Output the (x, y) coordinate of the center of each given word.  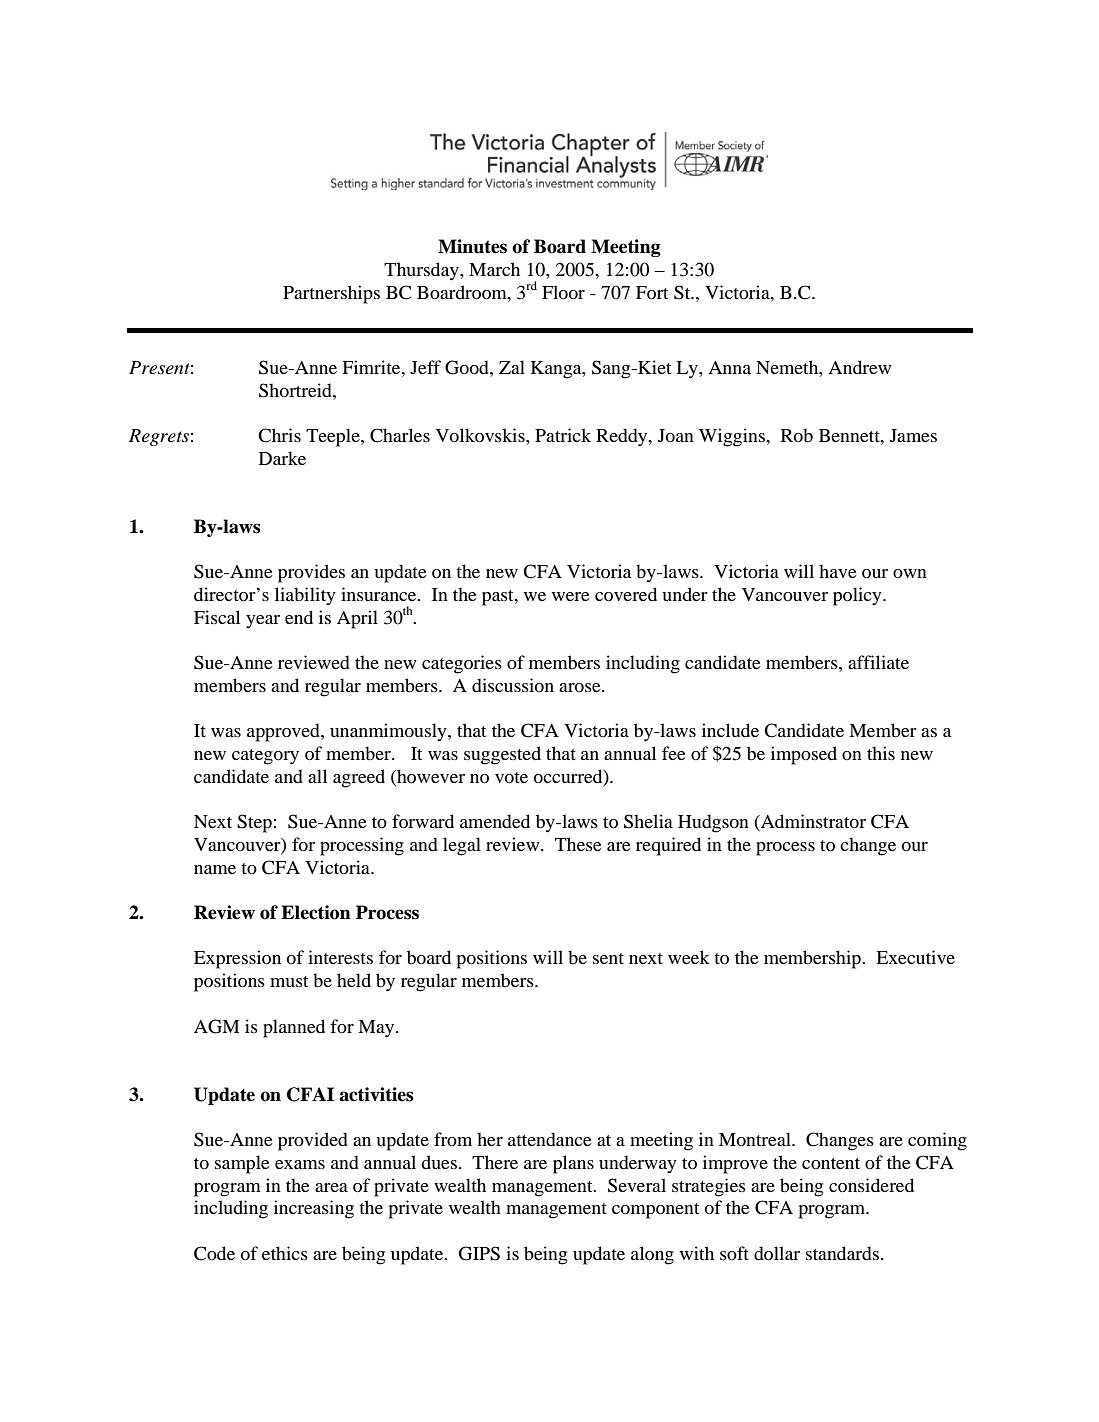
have (838, 571)
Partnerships (331, 294)
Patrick (563, 435)
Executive (915, 957)
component (655, 1211)
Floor (563, 292)
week (689, 957)
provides (311, 573)
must (289, 981)
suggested (502, 755)
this (881, 753)
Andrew (860, 367)
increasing (314, 1209)
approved (284, 732)
